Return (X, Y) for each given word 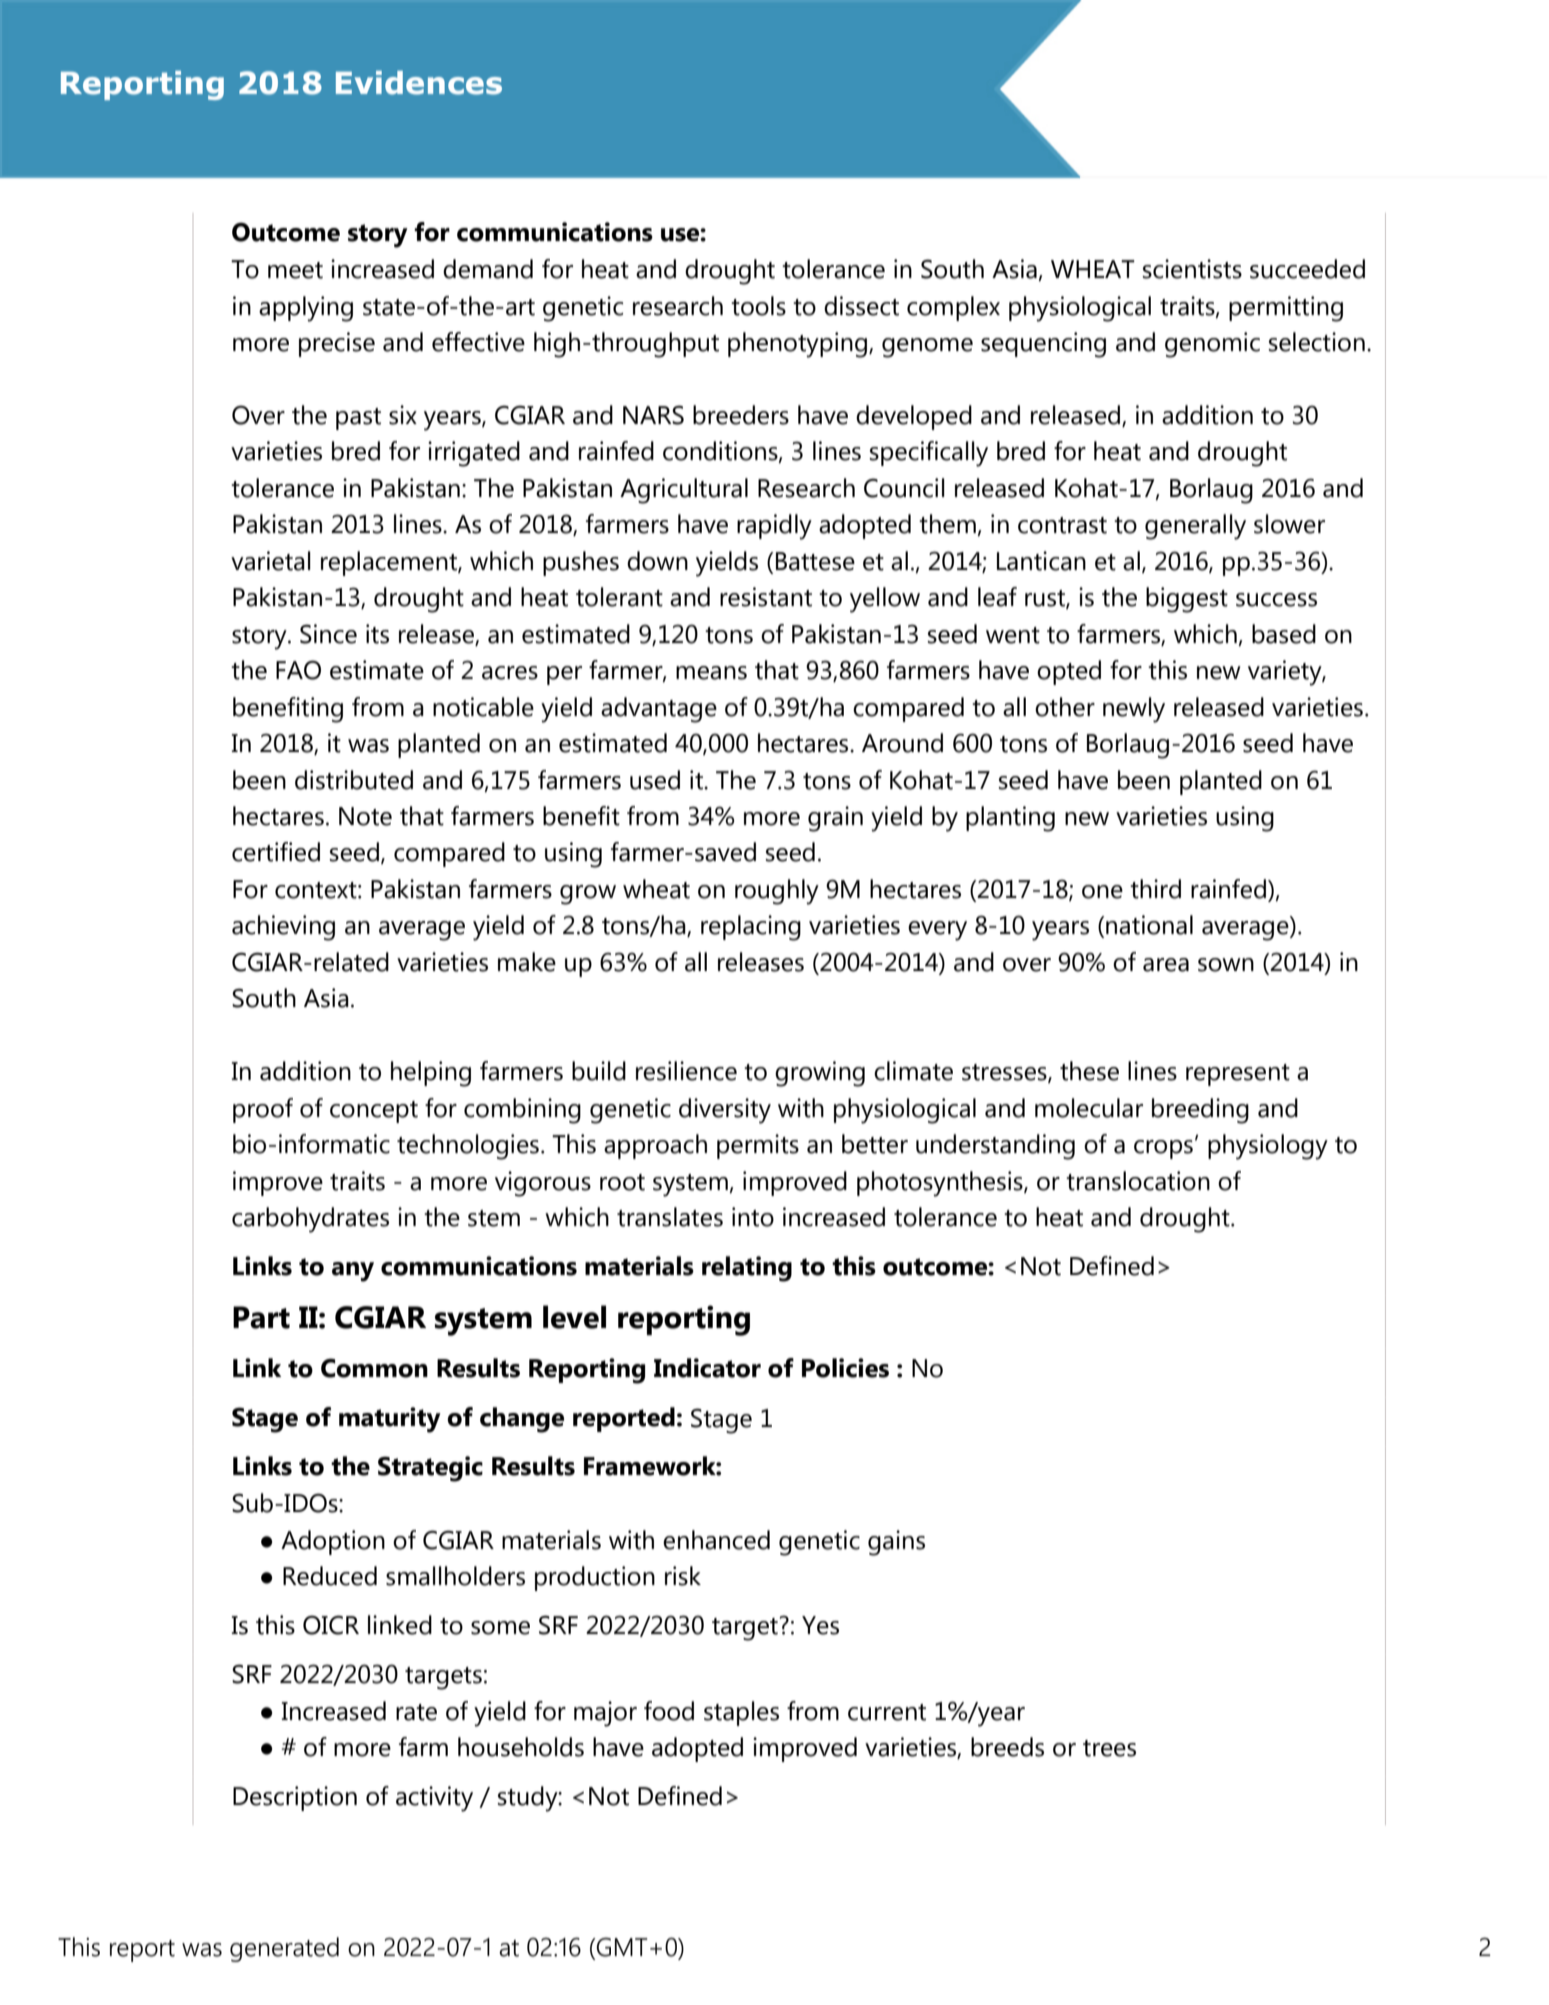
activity (434, 1799)
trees (1109, 1748)
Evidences (419, 83)
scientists (1192, 269)
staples (741, 1713)
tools (758, 306)
